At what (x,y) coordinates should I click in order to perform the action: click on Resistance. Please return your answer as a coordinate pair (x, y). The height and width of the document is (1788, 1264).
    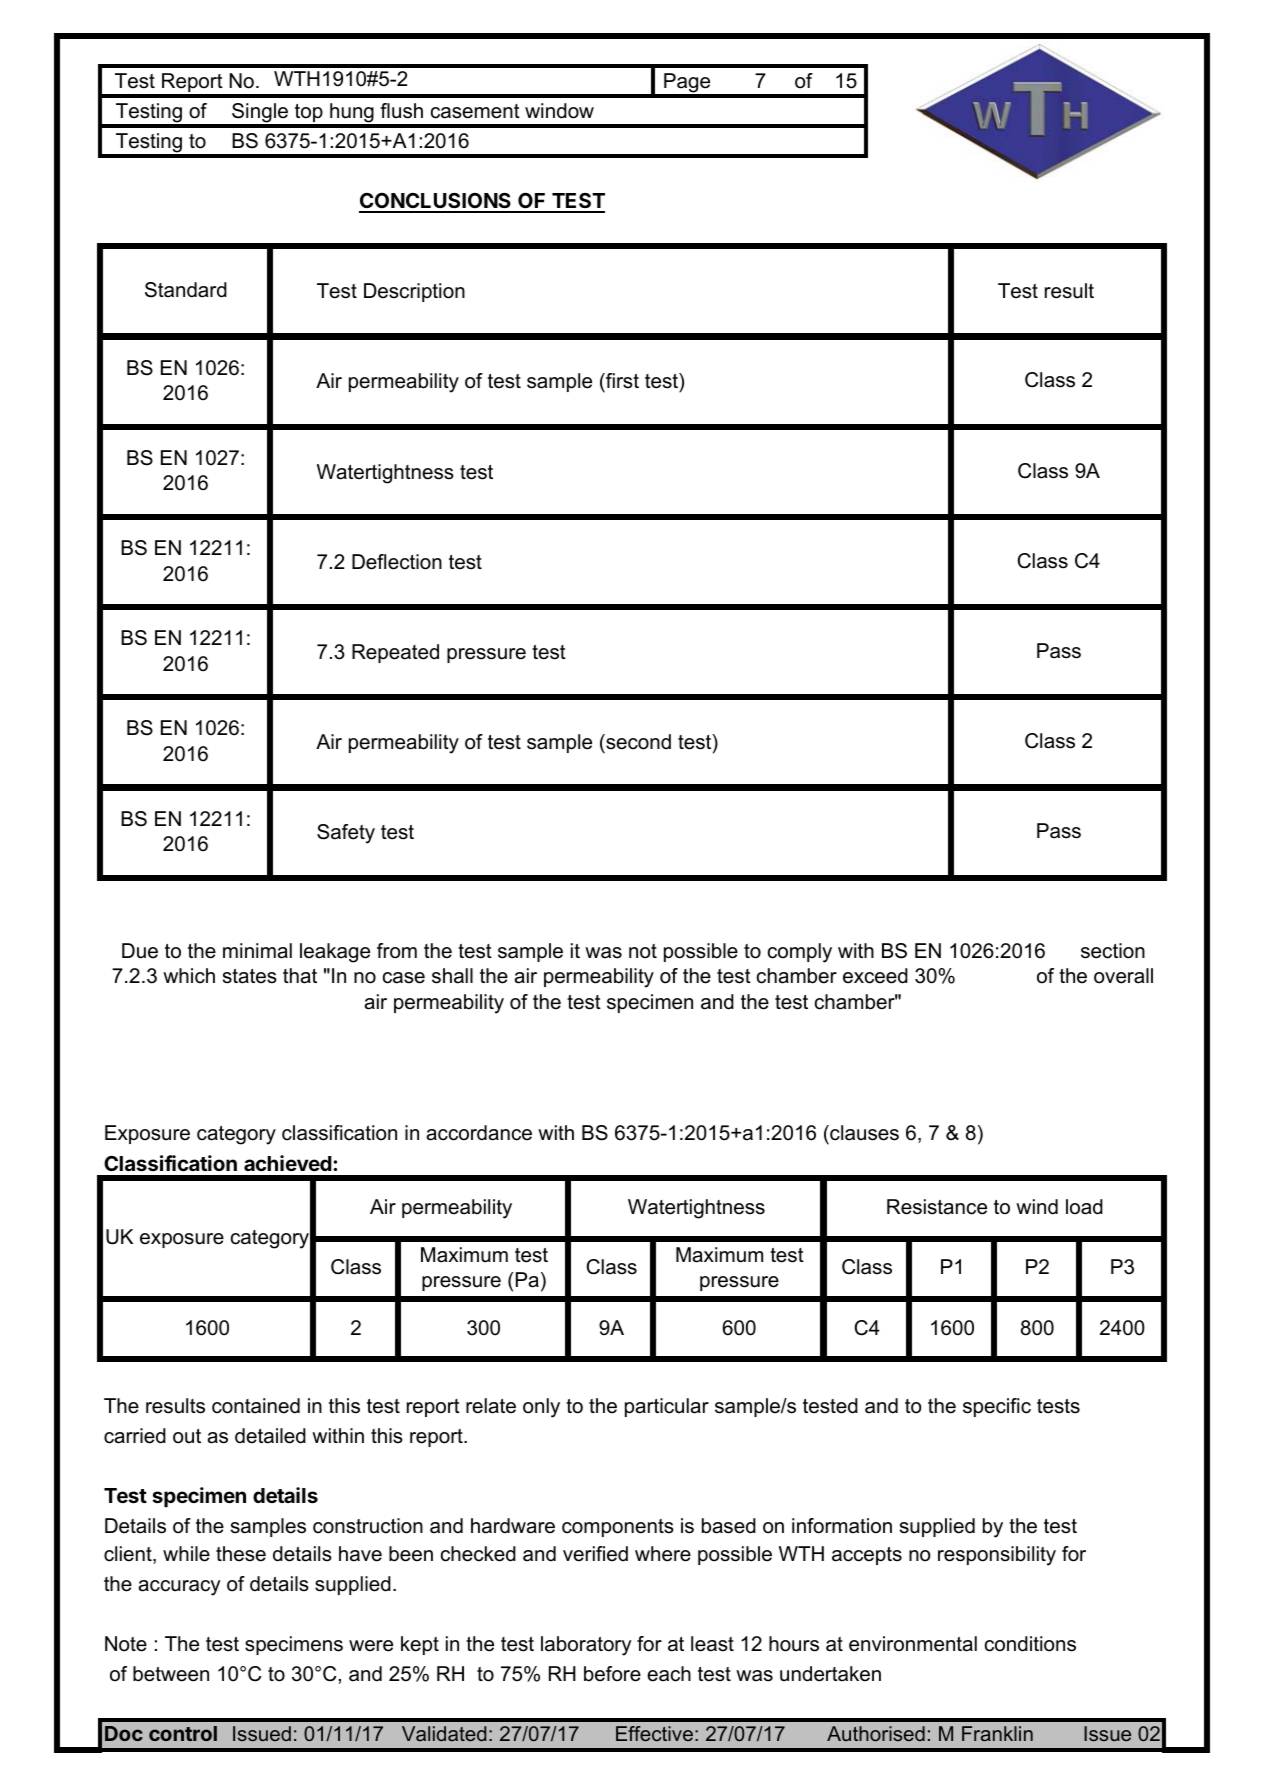
    Looking at the image, I should click on (937, 1207).
